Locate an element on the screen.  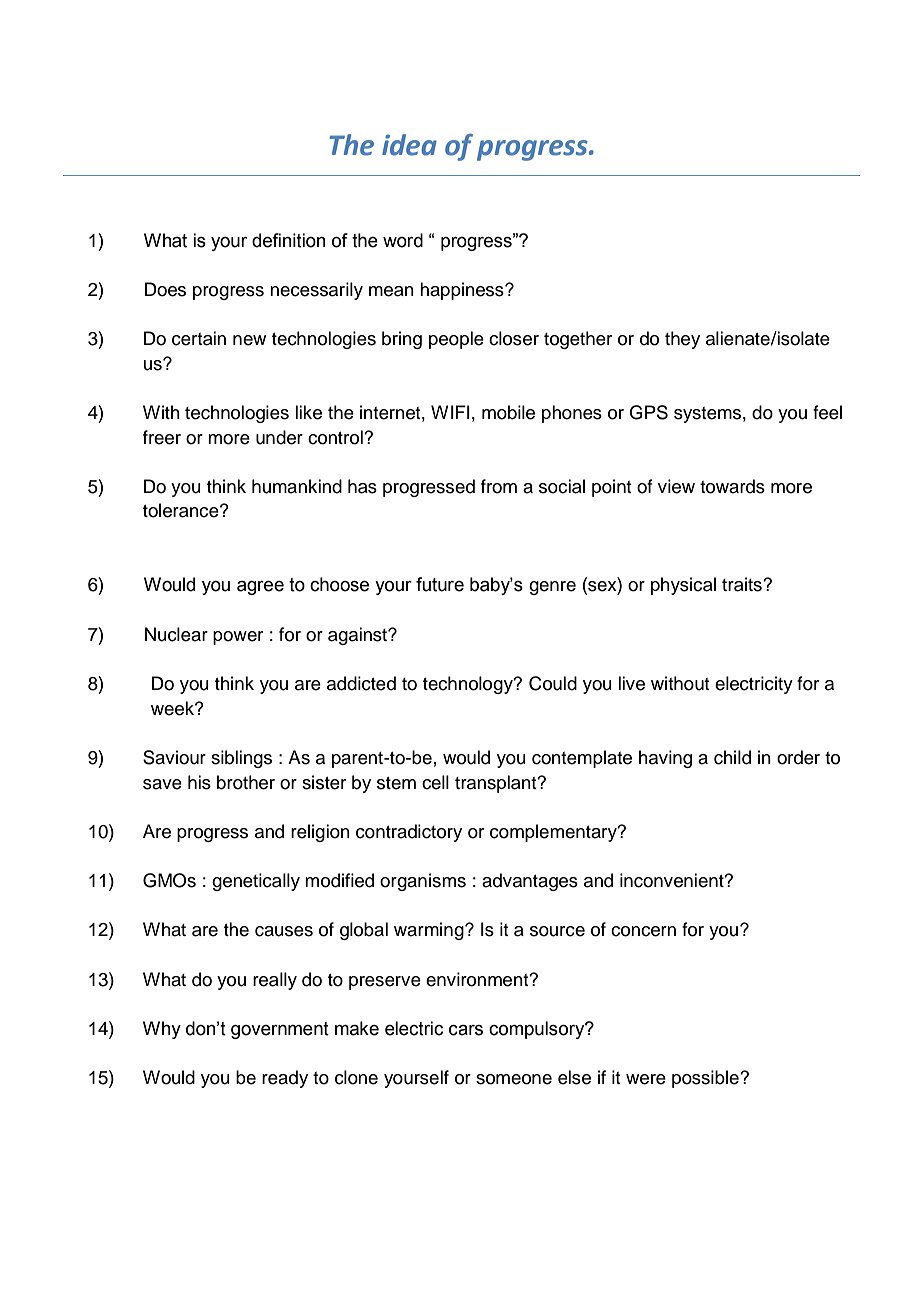
definition is located at coordinates (289, 240).
